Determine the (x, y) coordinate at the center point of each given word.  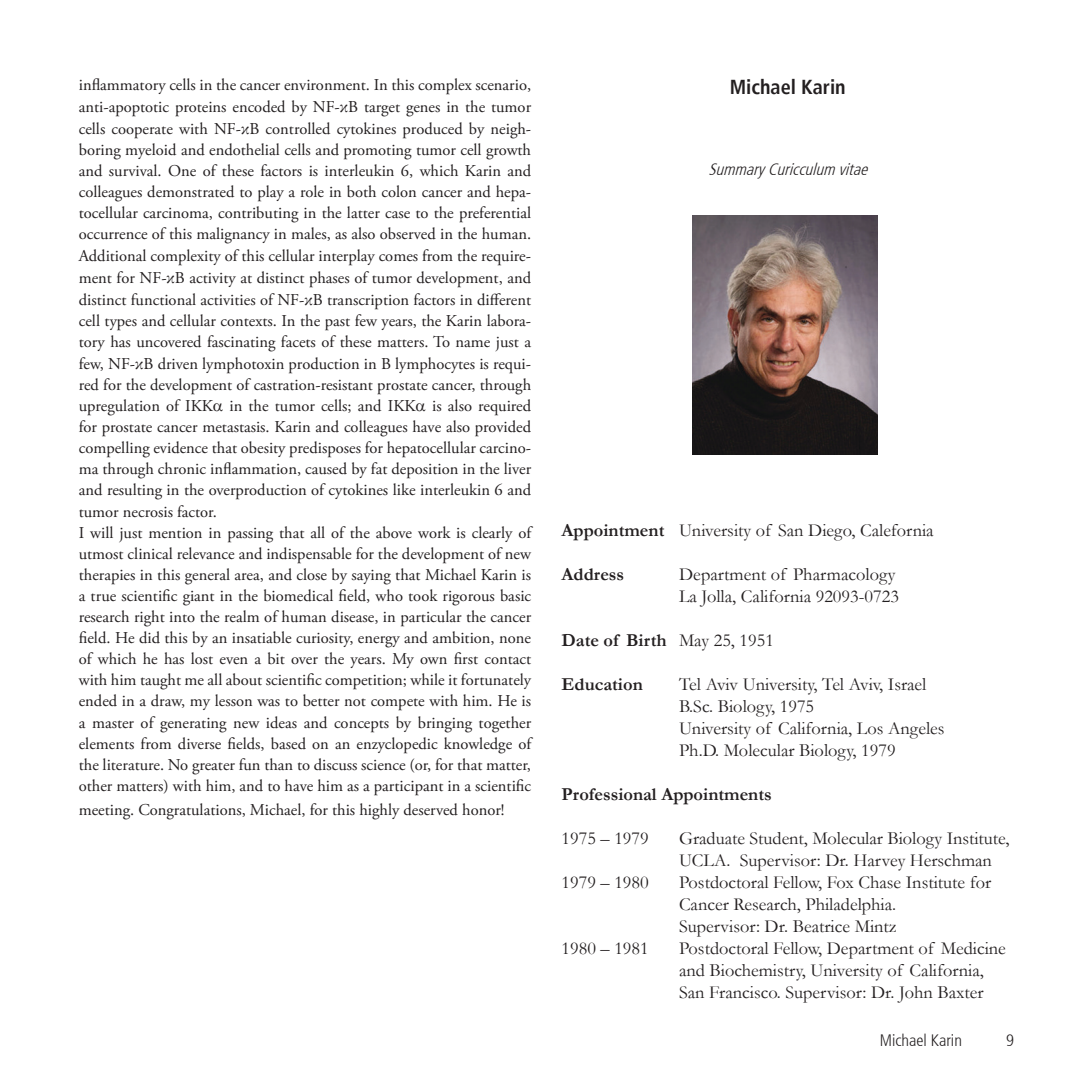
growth (508, 151)
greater (213, 769)
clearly (492, 534)
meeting (106, 812)
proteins (201, 109)
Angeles (916, 730)
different (504, 299)
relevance (206, 553)
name (473, 343)
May (694, 642)
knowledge (478, 745)
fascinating (241, 343)
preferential (495, 214)
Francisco (745, 992)
